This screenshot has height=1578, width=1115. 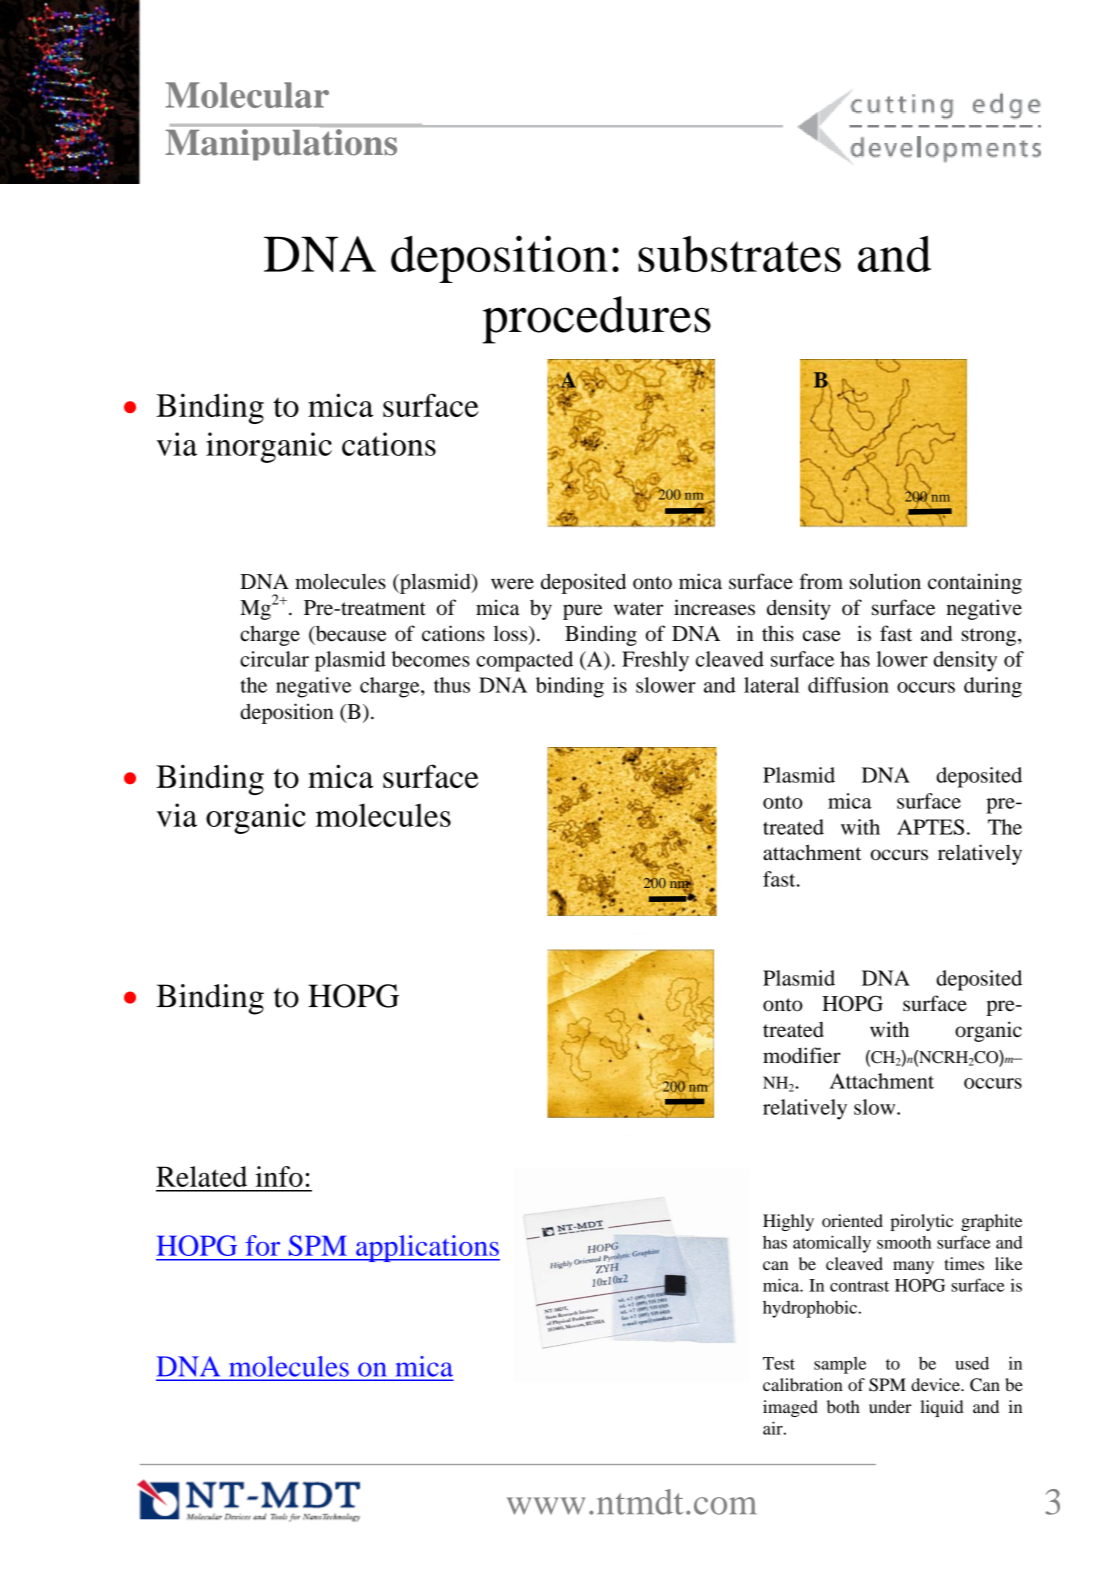 I want to click on for, so click(x=263, y=1245).
